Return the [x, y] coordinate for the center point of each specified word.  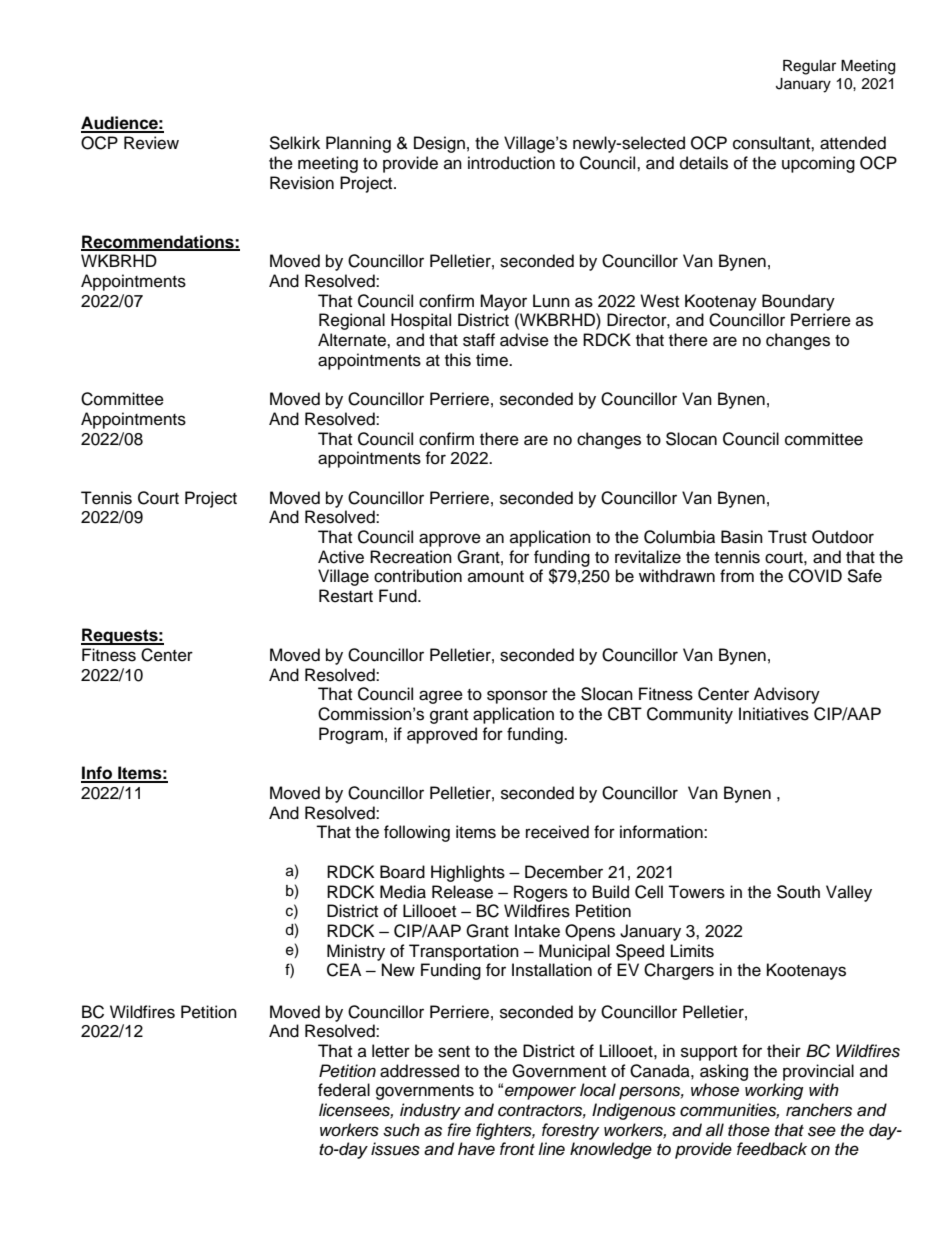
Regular [809, 67]
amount [496, 577]
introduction [511, 163]
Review [151, 143]
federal [344, 1090]
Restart [346, 596]
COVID [815, 576]
